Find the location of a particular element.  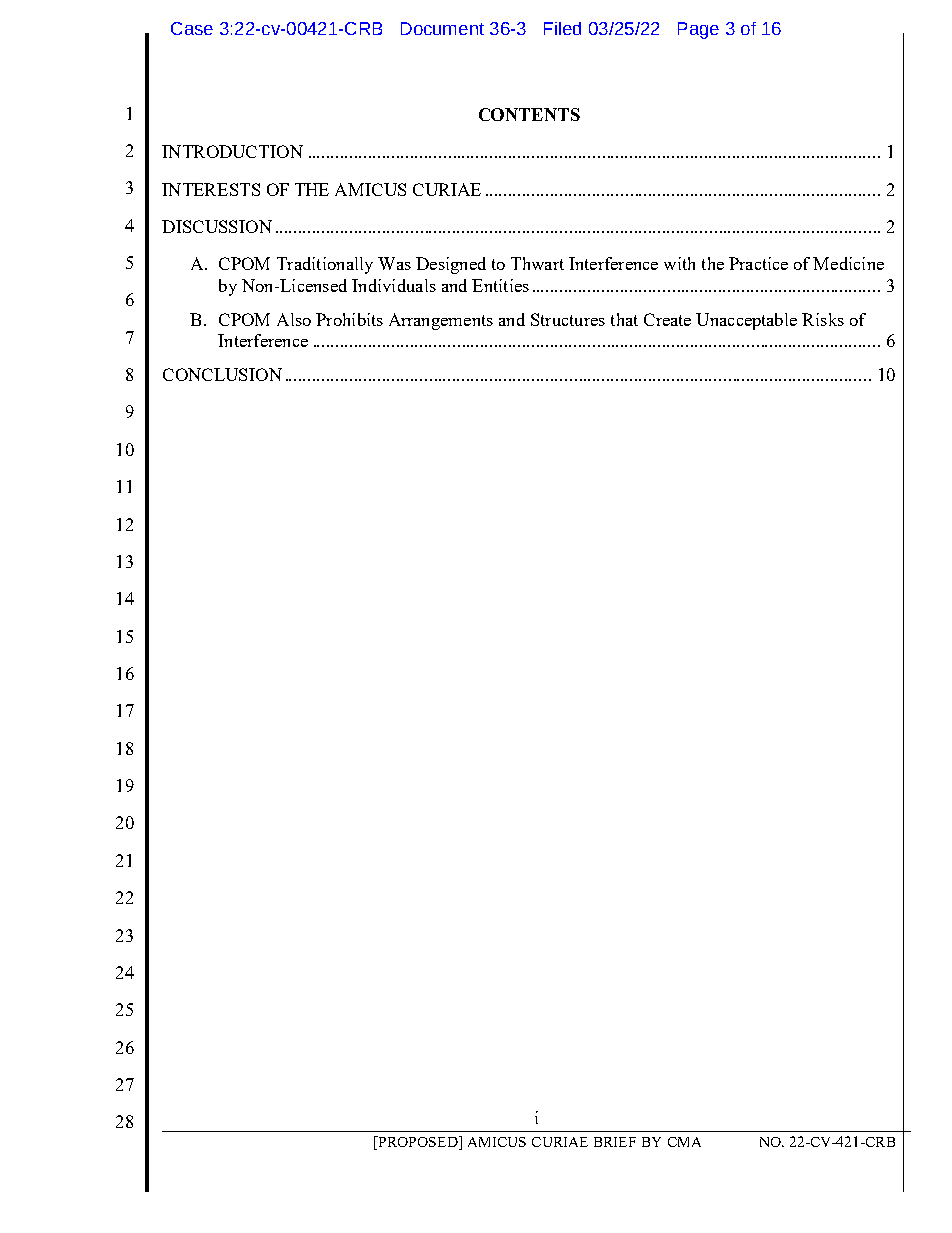

Unacceptable is located at coordinates (746, 321).
